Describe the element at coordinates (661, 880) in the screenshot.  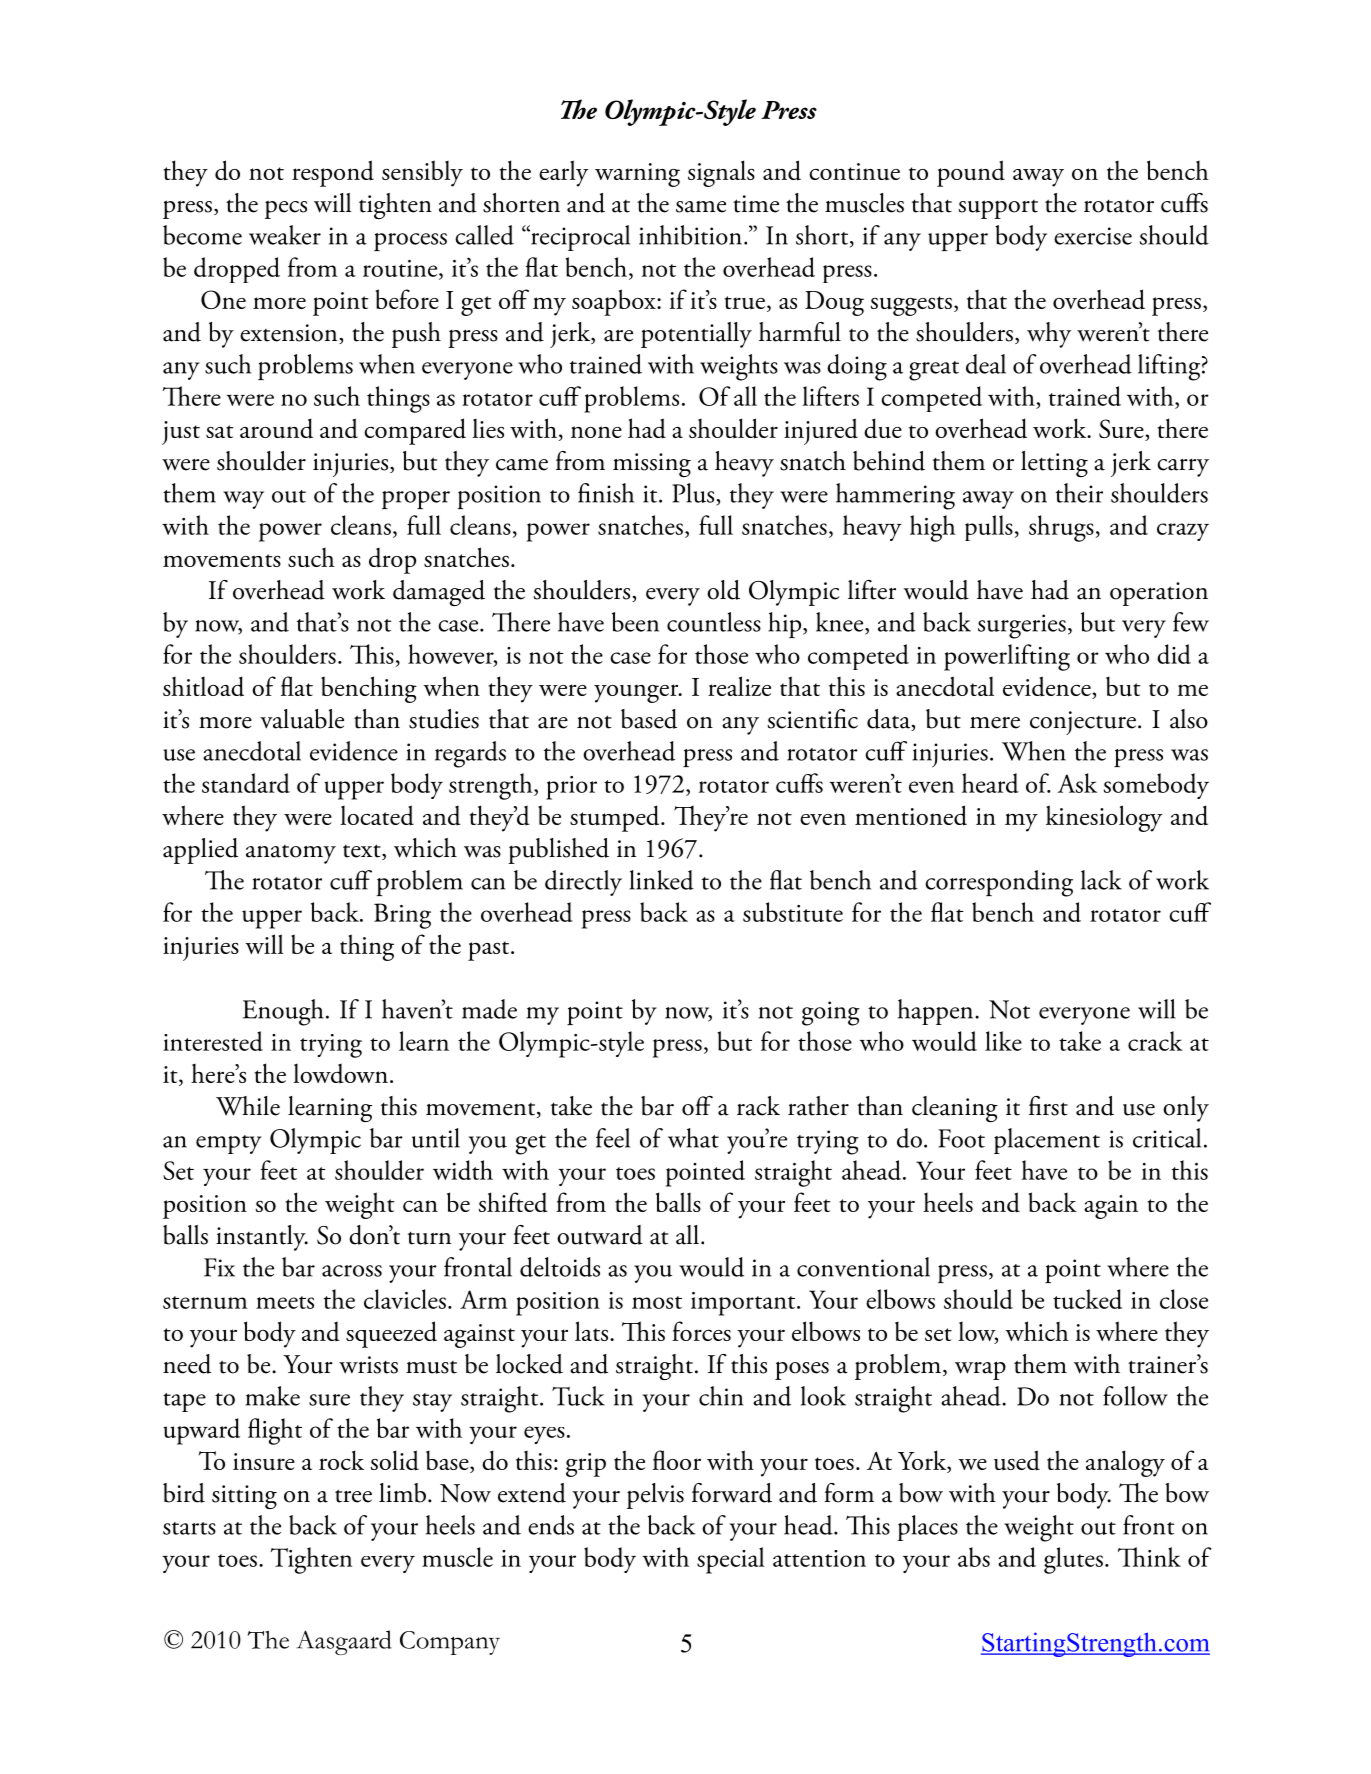
I see `linked` at that location.
